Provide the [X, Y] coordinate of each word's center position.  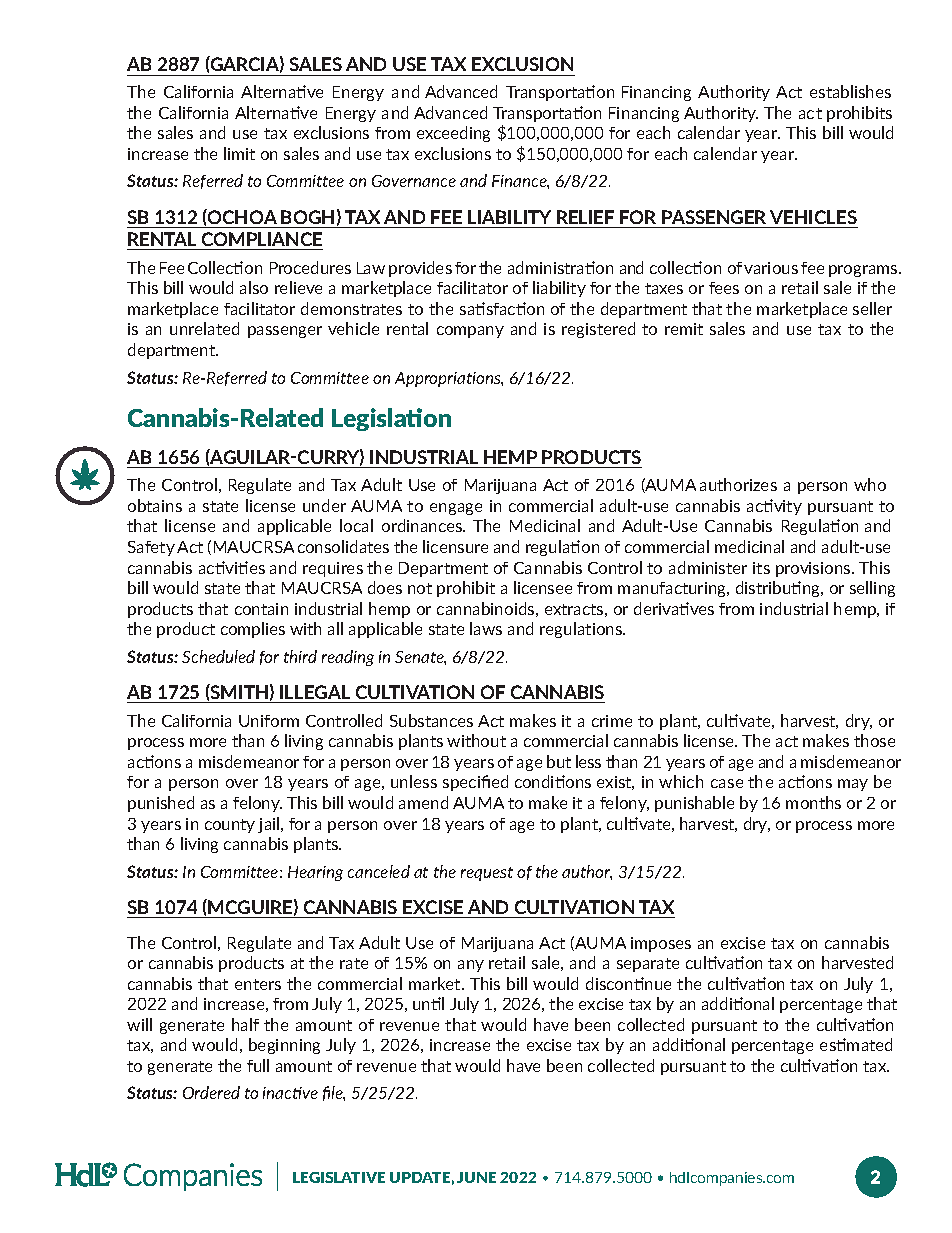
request [487, 874]
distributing [779, 589]
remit [684, 329]
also [254, 287]
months [813, 802]
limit [239, 153]
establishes [850, 91]
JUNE [476, 1177]
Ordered [211, 1092]
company [470, 332]
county [230, 826]
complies [253, 630]
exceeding [453, 134]
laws [486, 628]
